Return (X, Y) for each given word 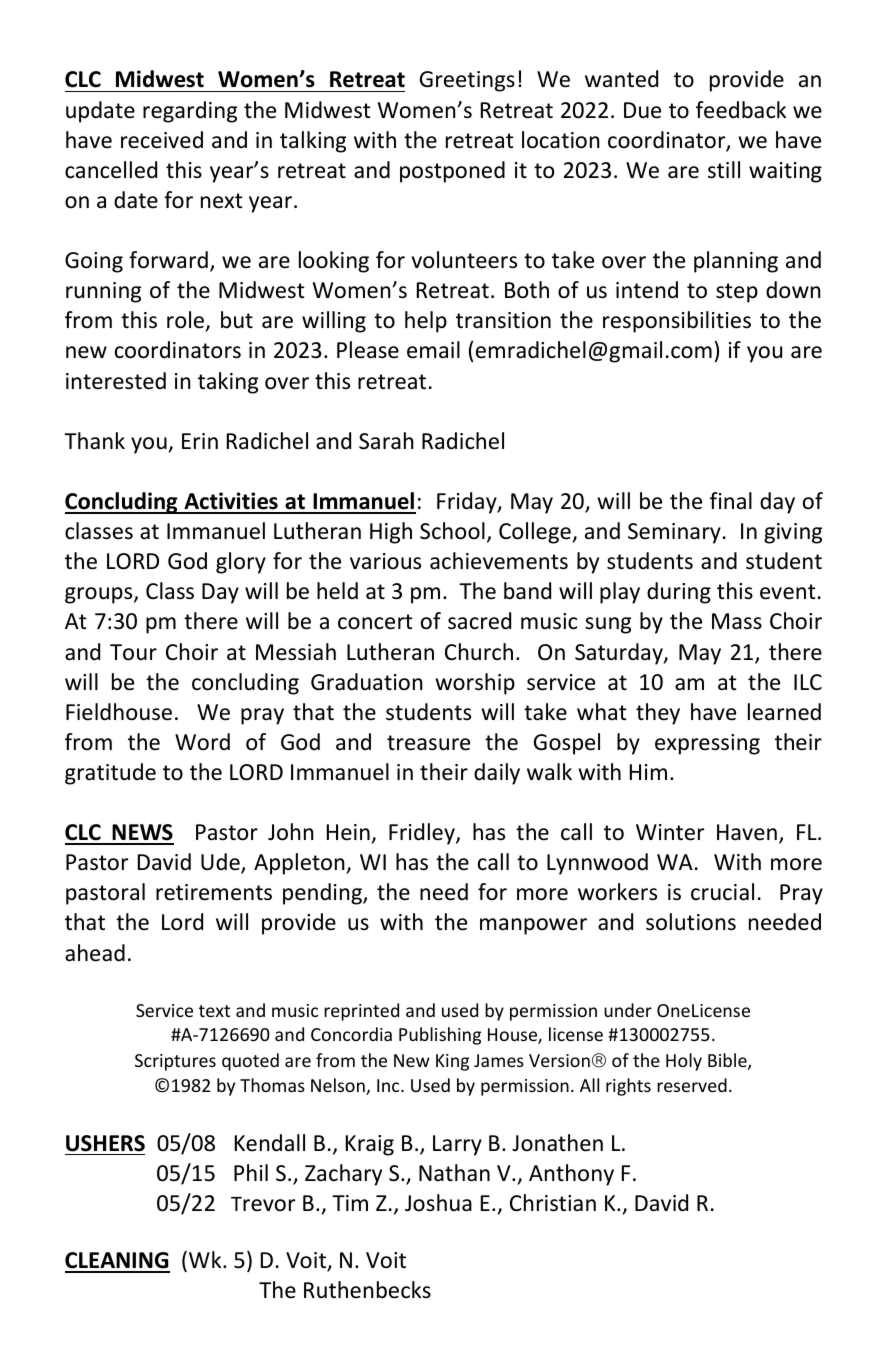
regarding (190, 112)
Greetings (467, 81)
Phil (251, 1172)
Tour (133, 652)
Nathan (454, 1173)
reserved (692, 1085)
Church (479, 652)
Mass (737, 621)
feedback (741, 110)
